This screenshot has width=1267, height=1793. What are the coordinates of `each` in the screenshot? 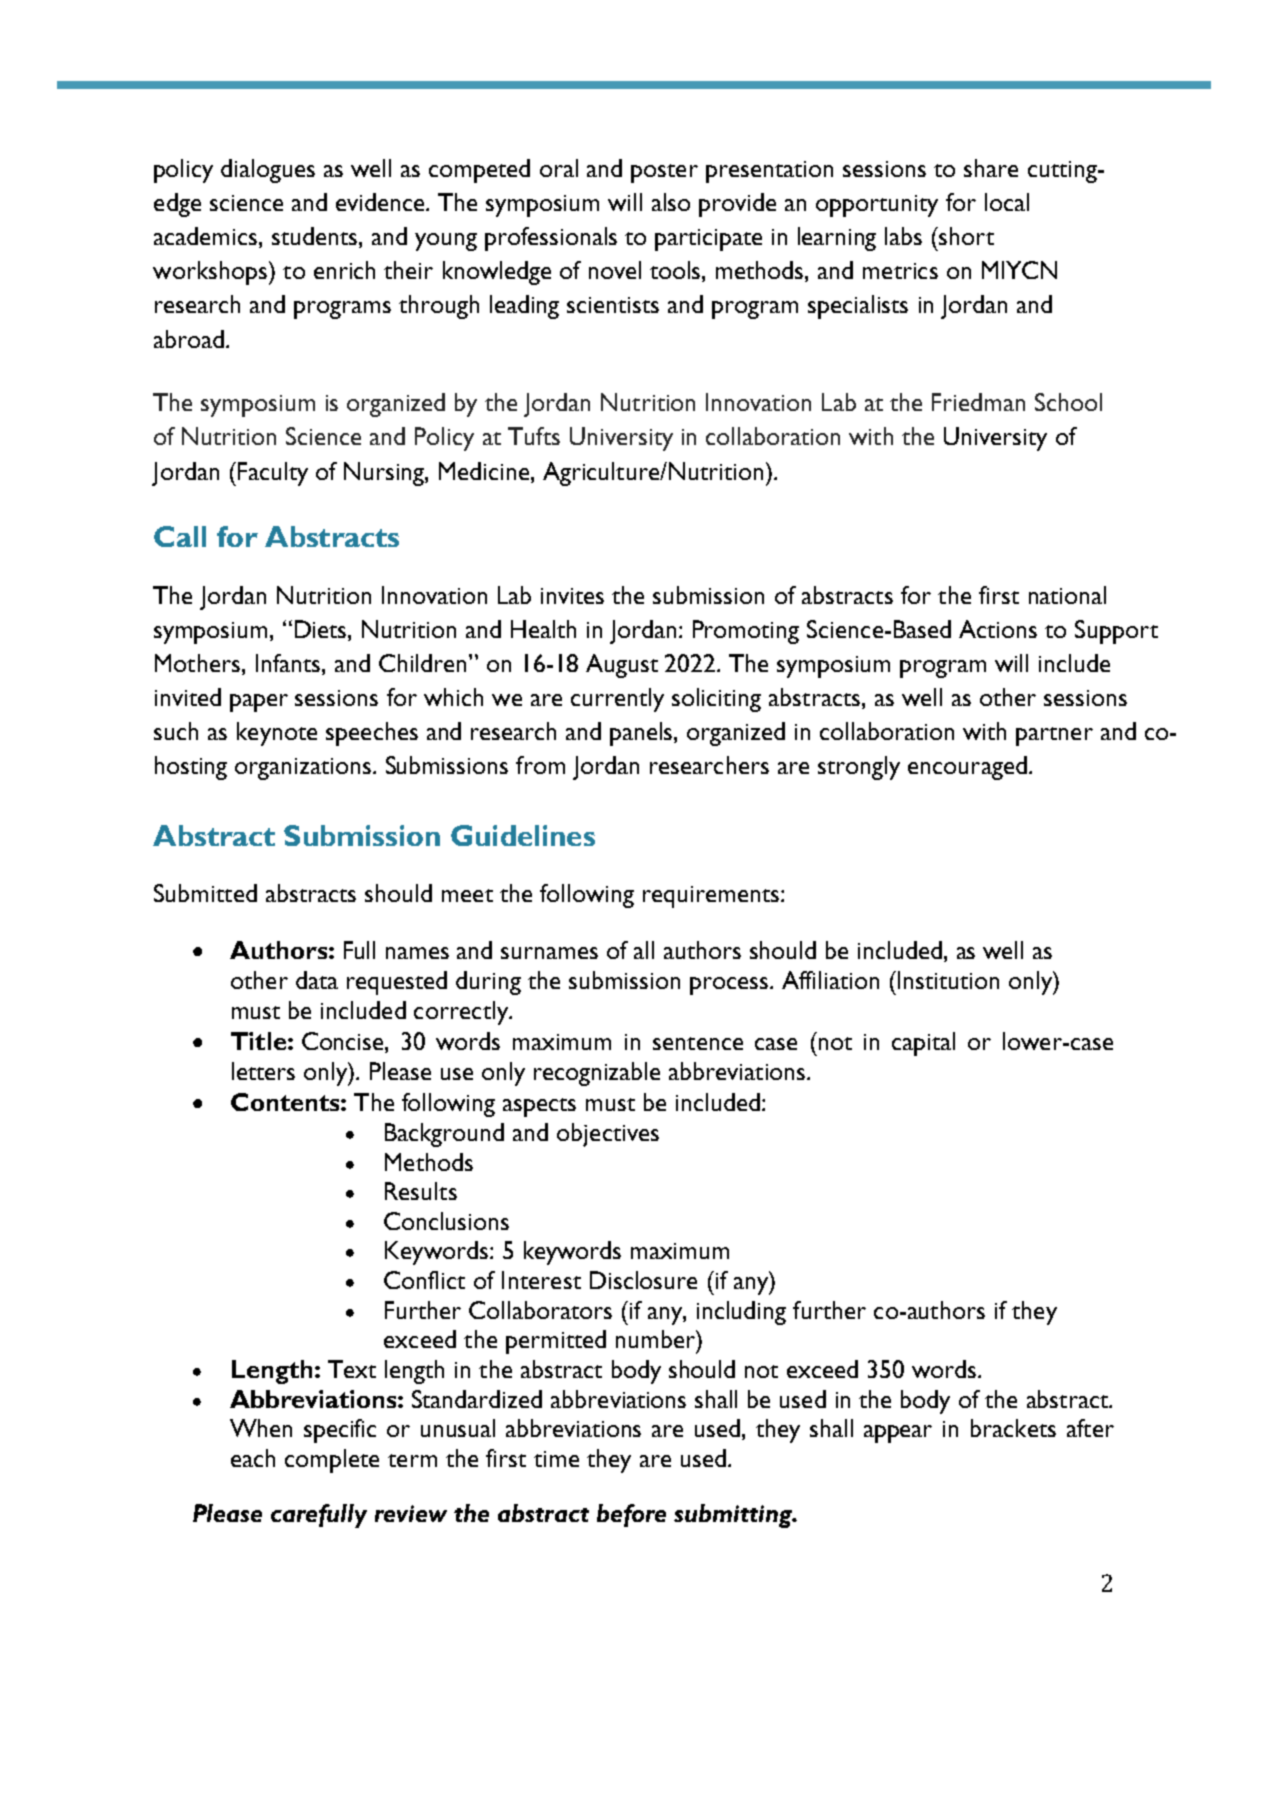 It's located at (253, 1458).
